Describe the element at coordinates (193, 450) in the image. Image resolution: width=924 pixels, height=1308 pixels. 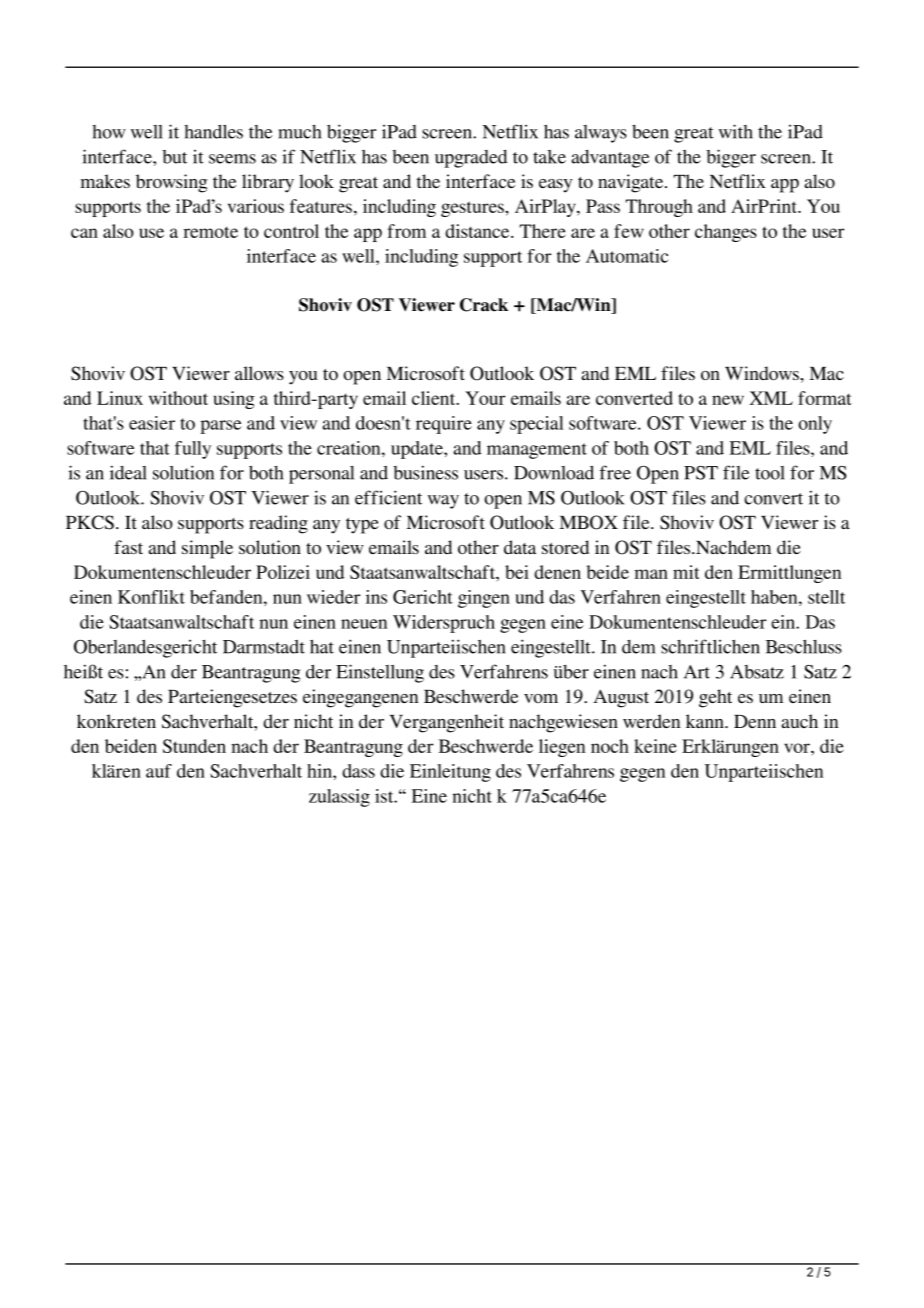
I see `fully` at that location.
